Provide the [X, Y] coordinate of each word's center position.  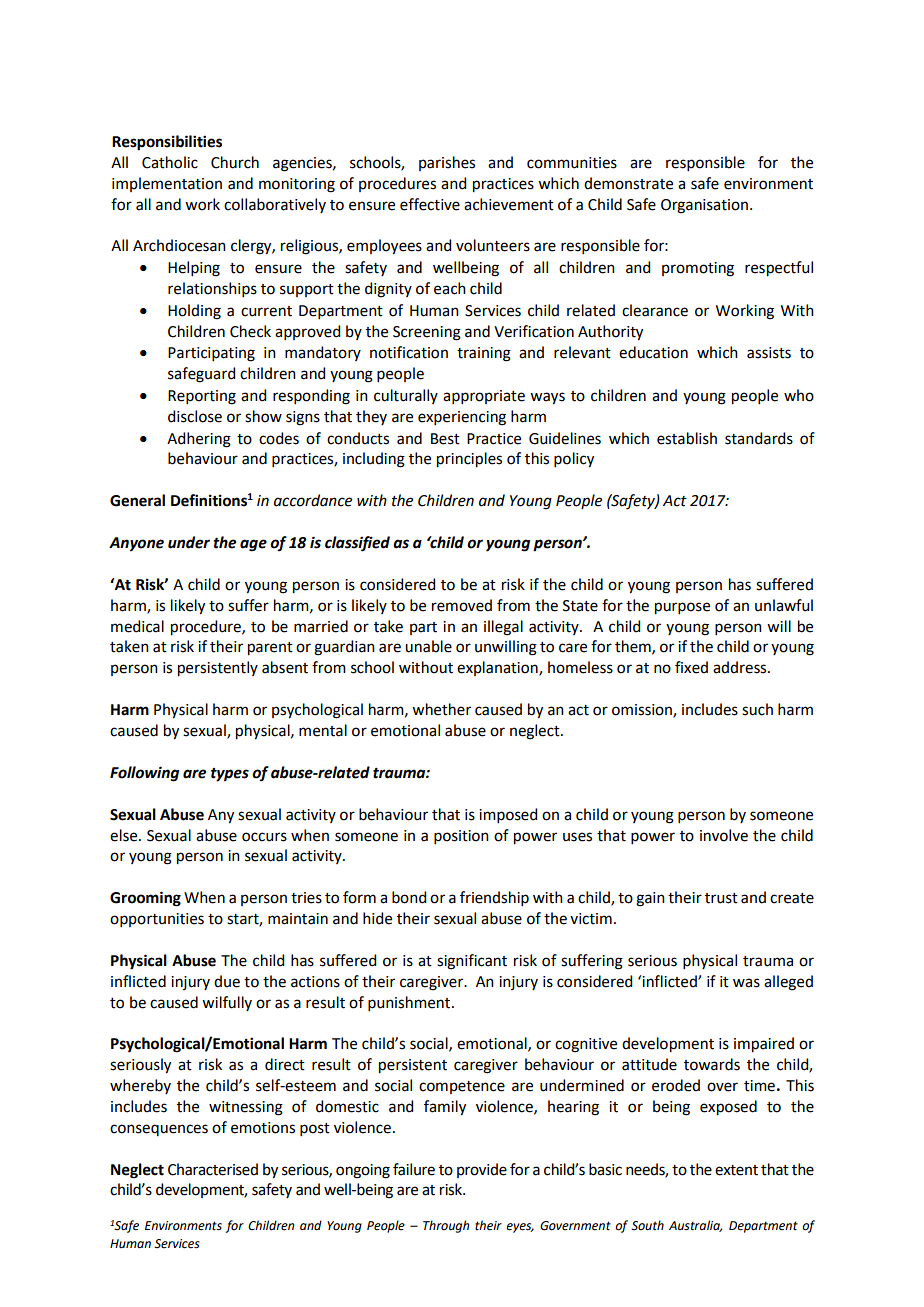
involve [724, 835]
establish [687, 438]
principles [469, 460]
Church [235, 162]
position [461, 837]
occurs [264, 837]
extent [736, 1170]
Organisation [704, 206]
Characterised [213, 1169]
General [137, 500]
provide [482, 1170]
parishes [447, 163]
